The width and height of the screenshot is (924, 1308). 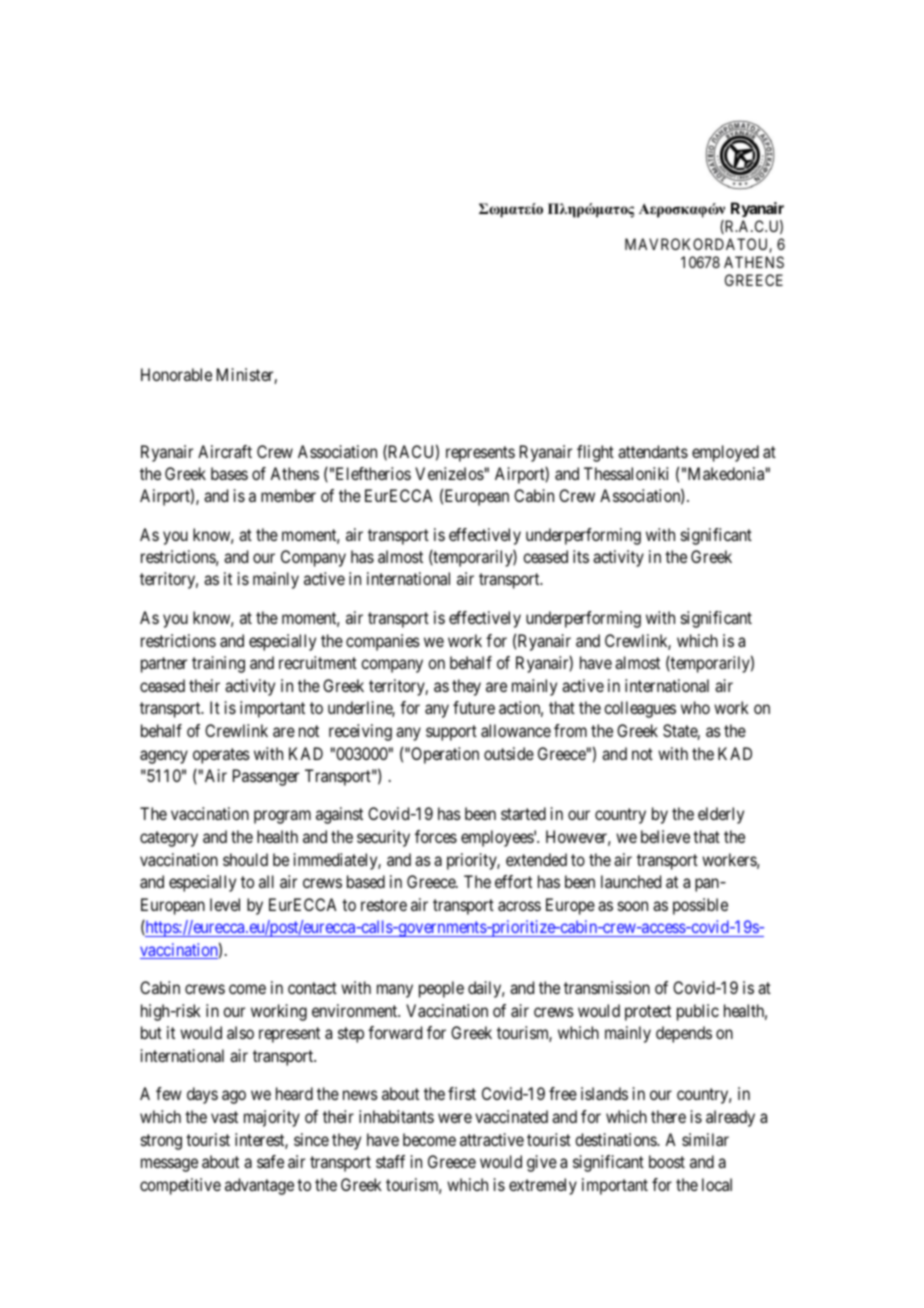 What do you see at coordinates (633, 906) in the screenshot?
I see `soon` at bounding box center [633, 906].
